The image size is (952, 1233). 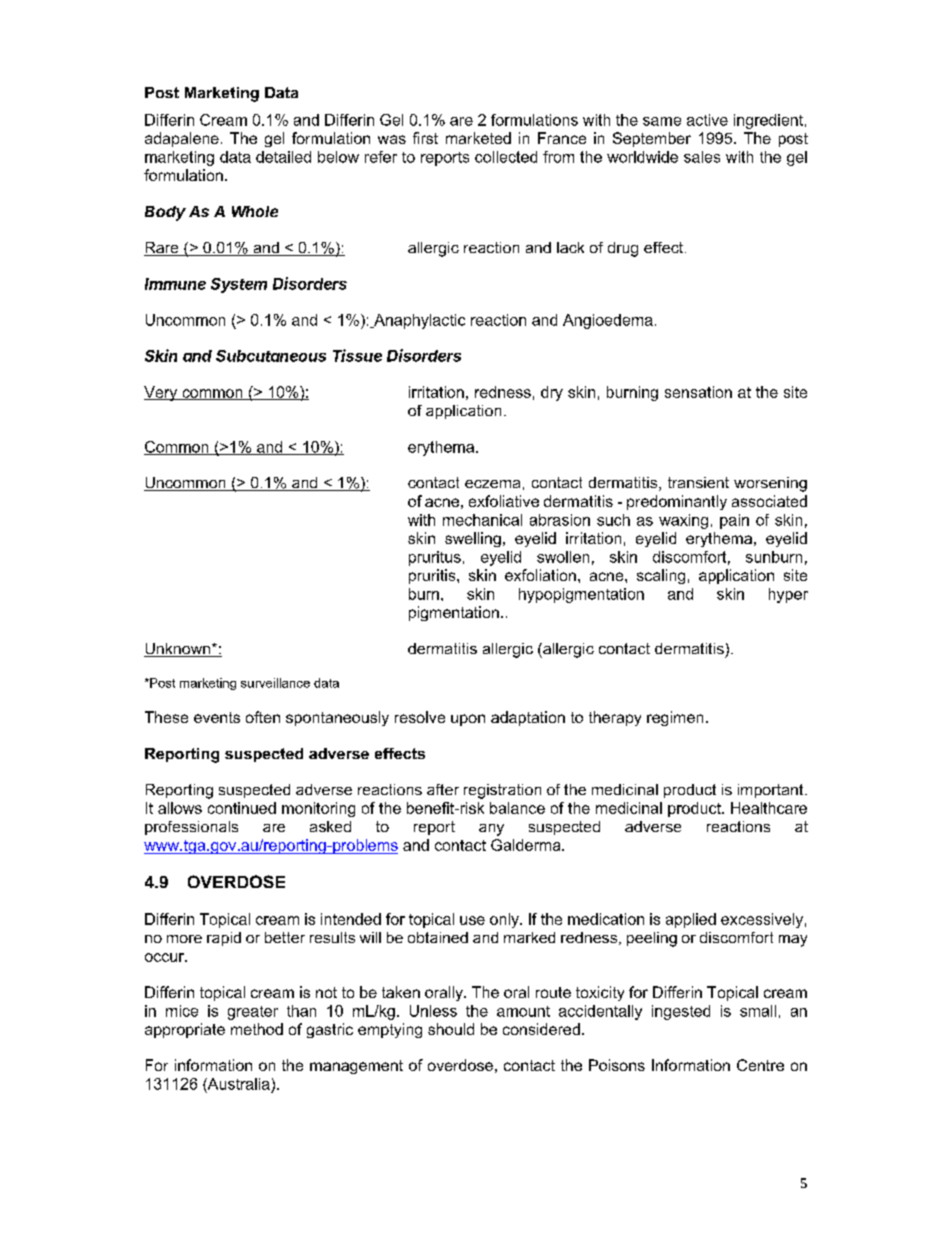 What do you see at coordinates (478, 138) in the screenshot?
I see `marketed` at bounding box center [478, 138].
